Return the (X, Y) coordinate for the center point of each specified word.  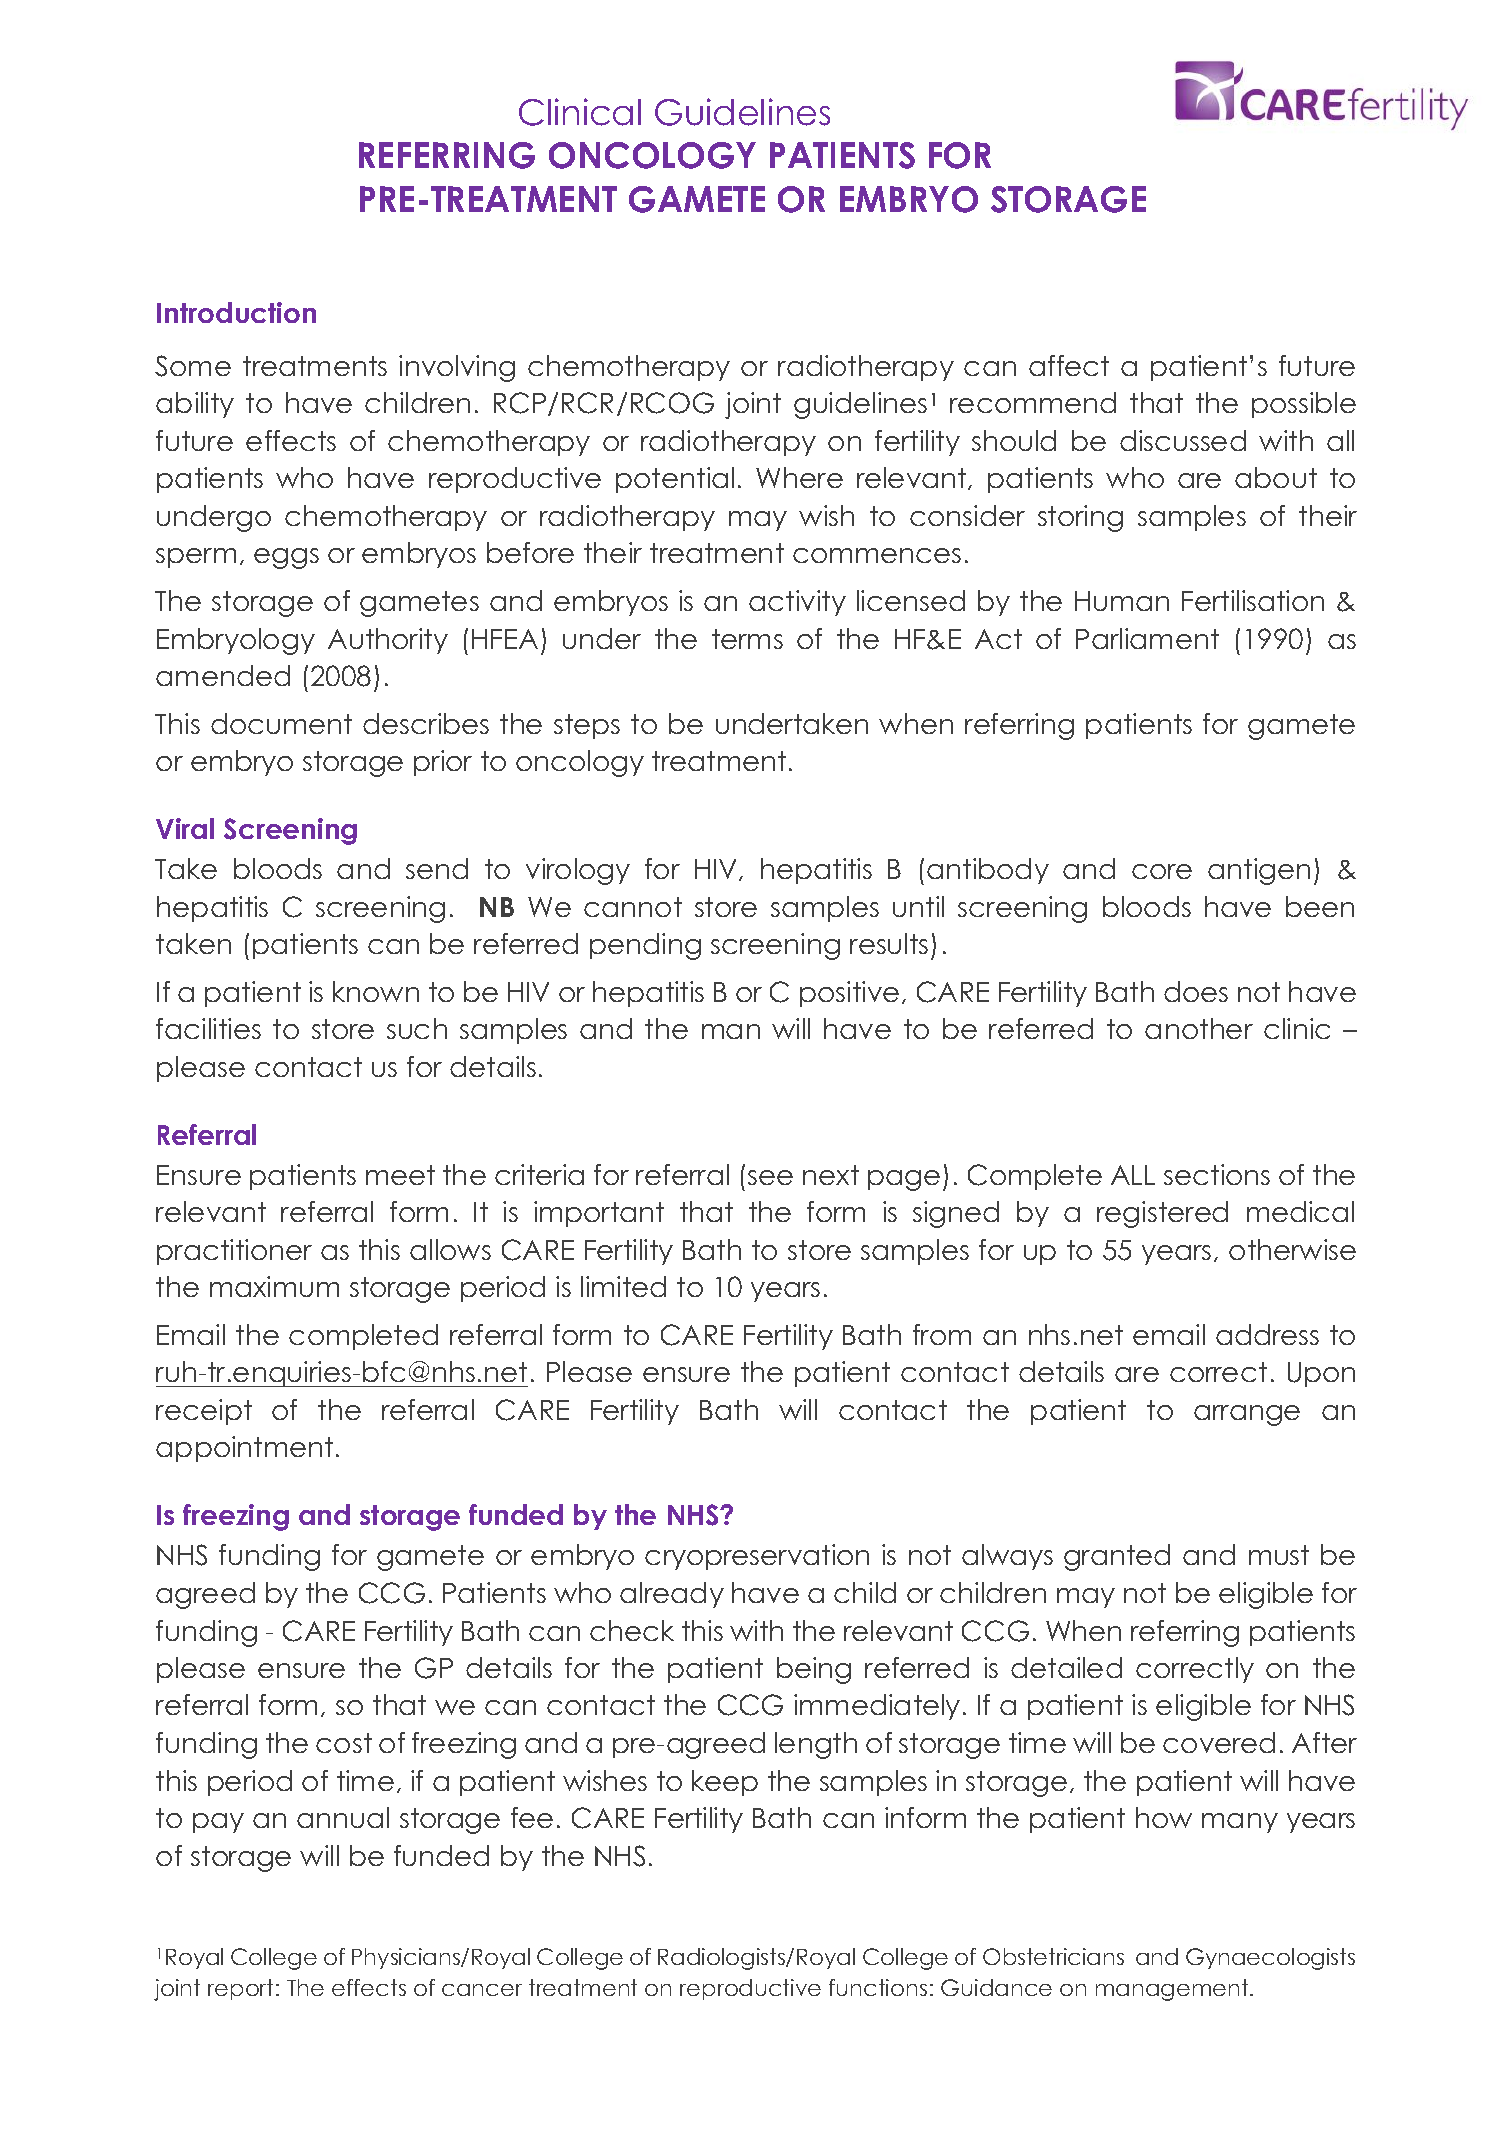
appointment (244, 1449)
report (240, 1989)
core (1162, 871)
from (942, 1334)
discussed (1183, 440)
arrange (1247, 1415)
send (437, 868)
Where (799, 477)
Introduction (236, 312)
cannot (633, 907)
